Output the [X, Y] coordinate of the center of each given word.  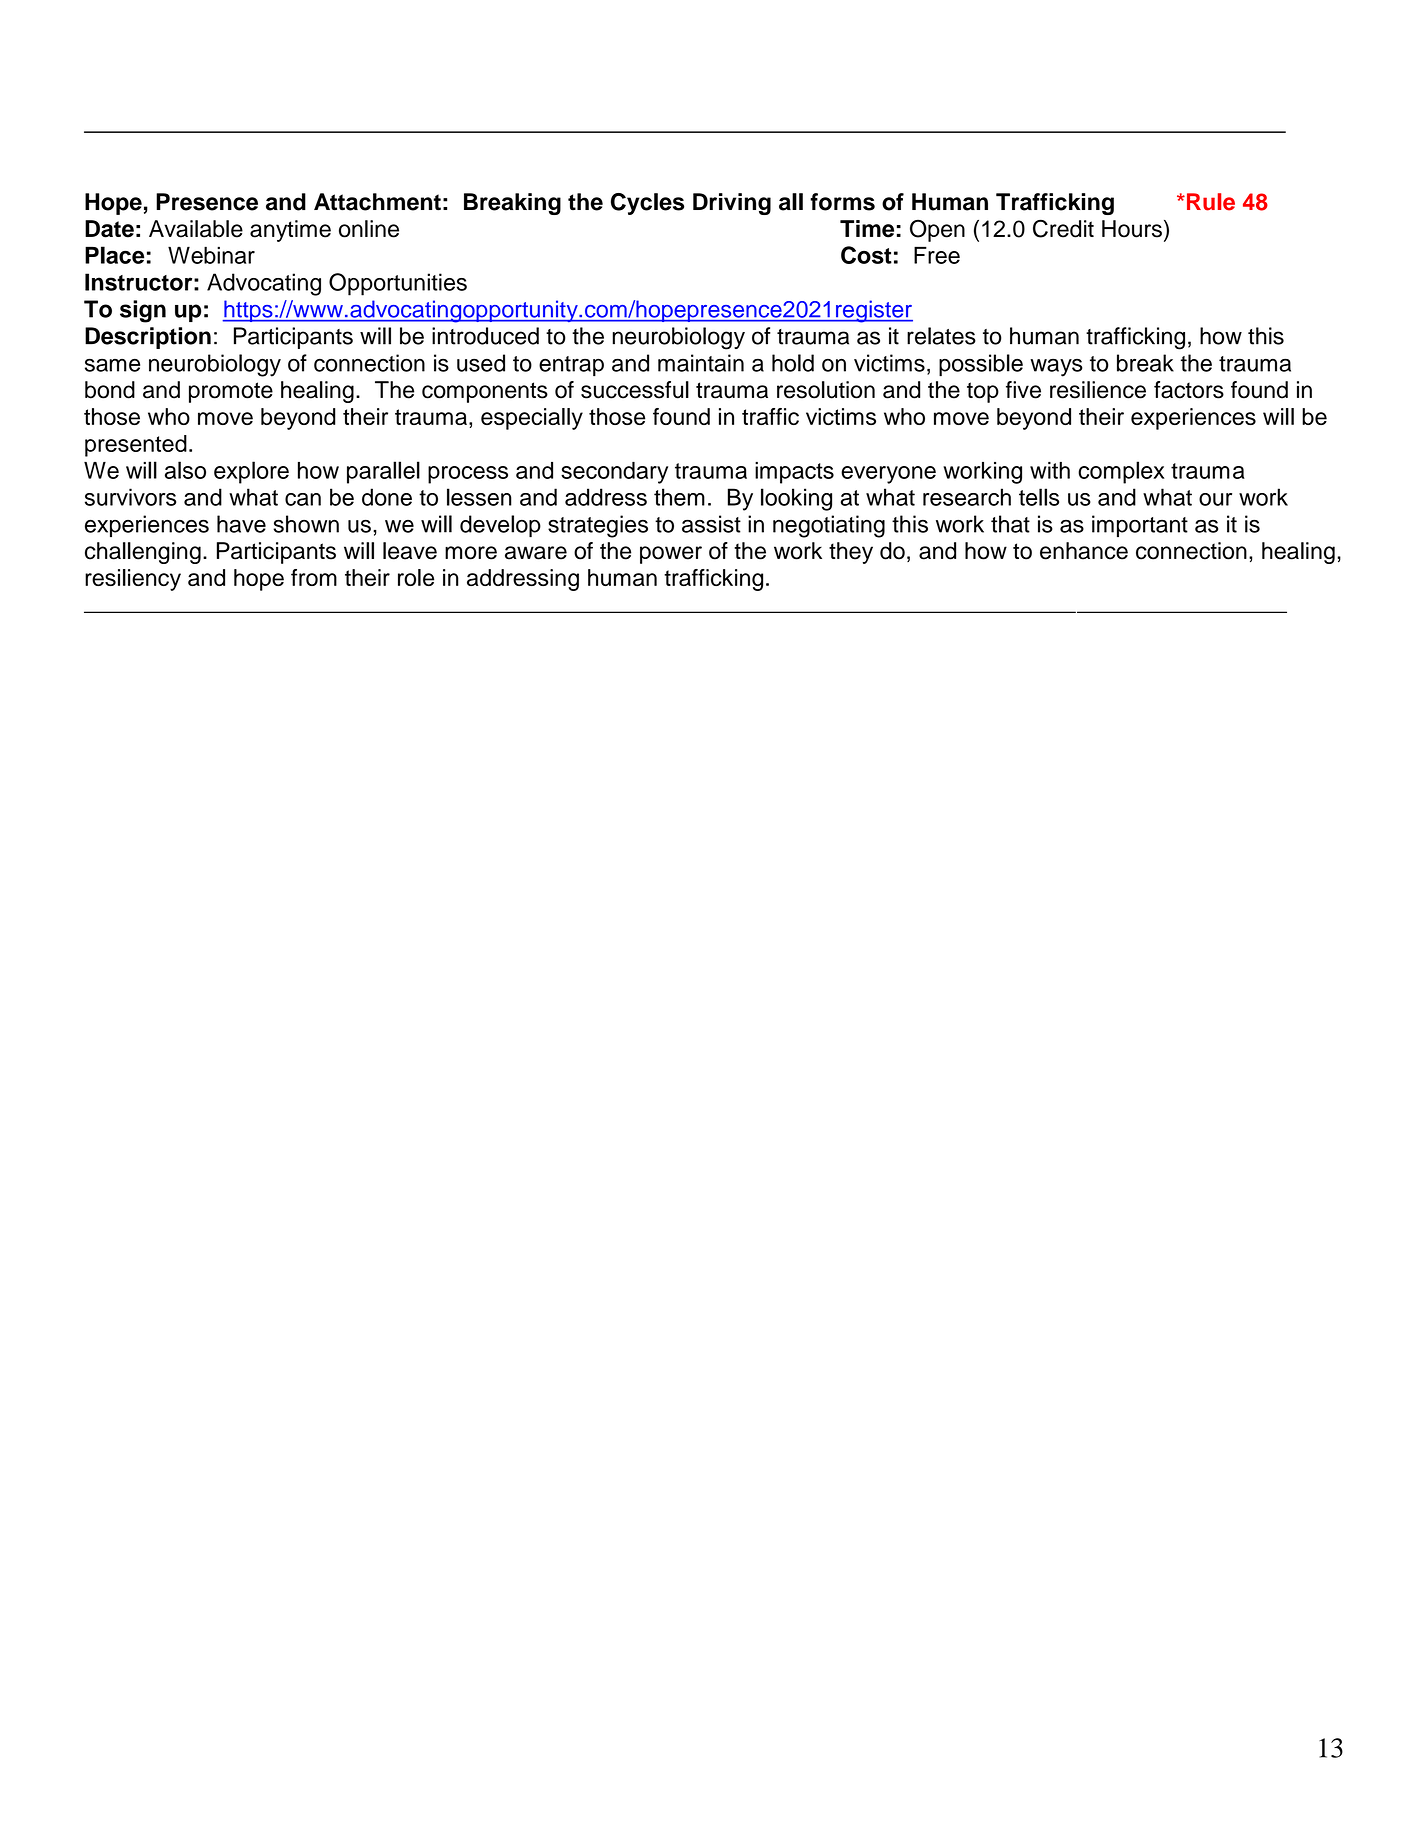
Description [148, 338]
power [671, 555]
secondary [614, 473]
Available [196, 229]
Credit [1063, 228]
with [1050, 470]
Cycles [647, 204]
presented [136, 446]
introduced [485, 336]
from [314, 577]
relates [941, 336]
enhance [1084, 551]
